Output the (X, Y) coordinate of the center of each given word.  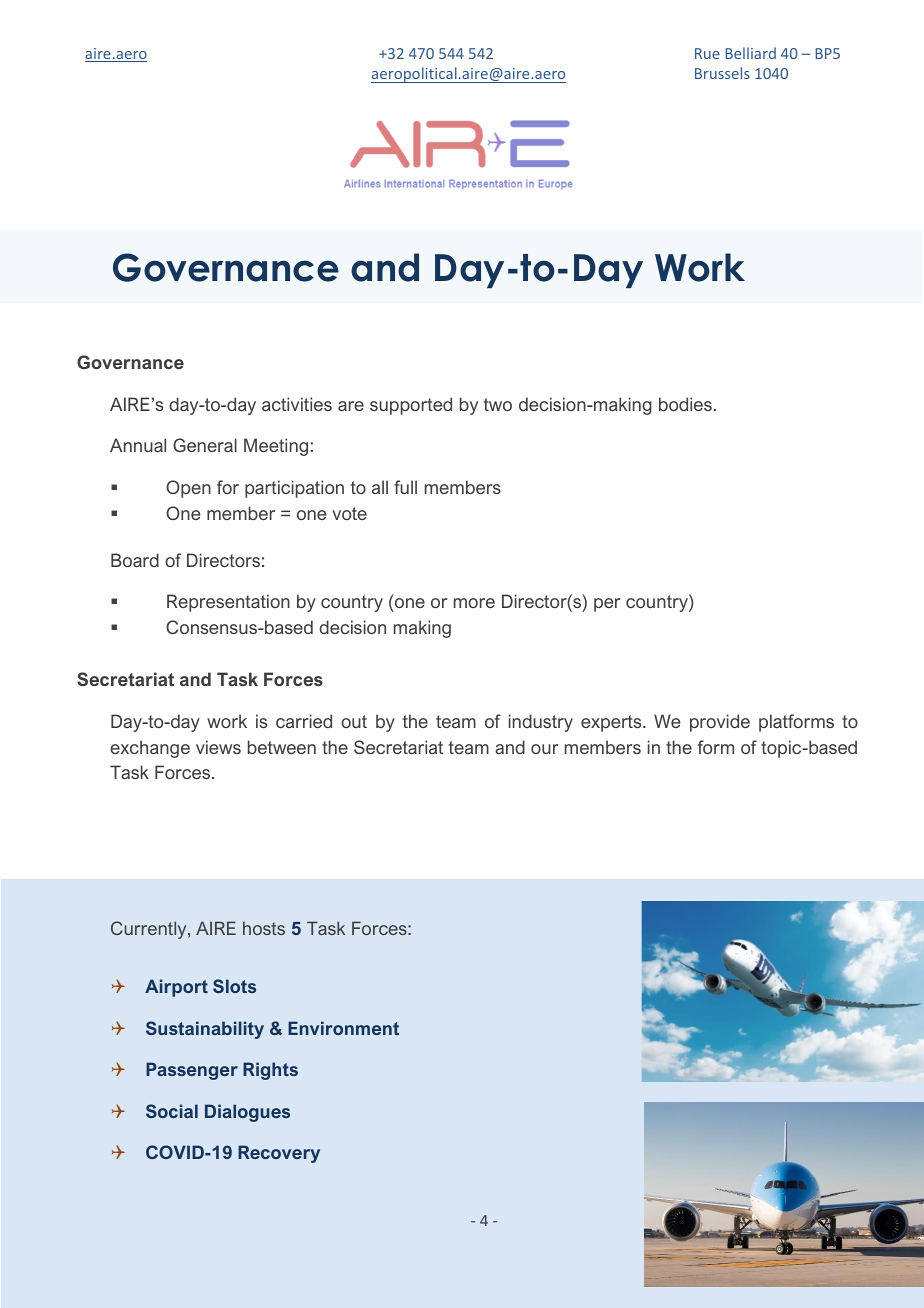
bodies (685, 404)
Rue (707, 53)
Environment (343, 1028)
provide (720, 723)
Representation (228, 603)
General (205, 445)
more (474, 603)
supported (411, 406)
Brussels (722, 73)
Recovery (279, 1154)
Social (172, 1111)
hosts (264, 928)
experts (612, 723)
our (545, 749)
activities (297, 404)
